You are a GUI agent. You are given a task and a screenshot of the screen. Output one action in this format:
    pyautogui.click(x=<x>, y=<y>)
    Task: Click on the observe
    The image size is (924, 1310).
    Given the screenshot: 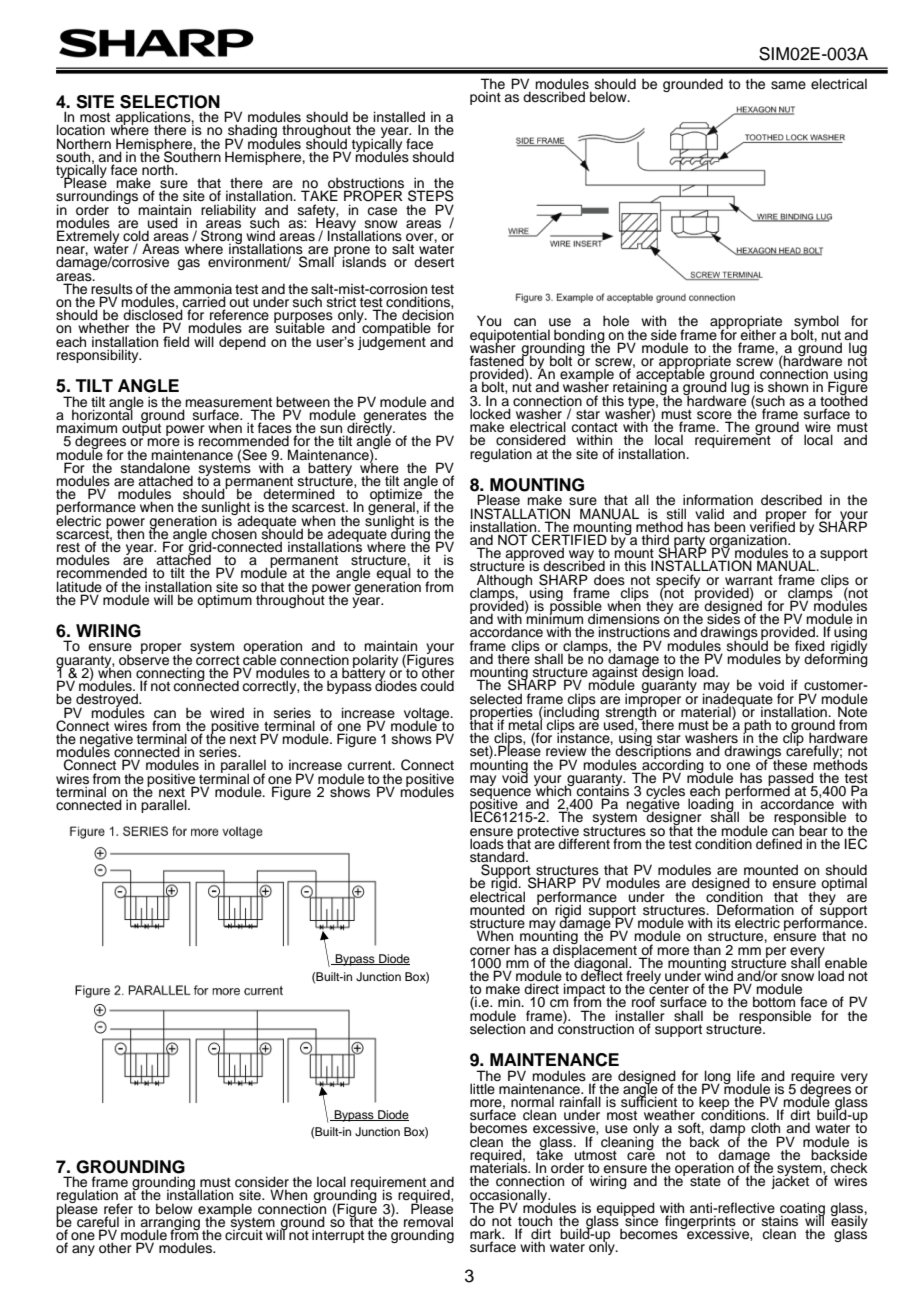 What is the action you would take?
    pyautogui.click(x=144, y=659)
